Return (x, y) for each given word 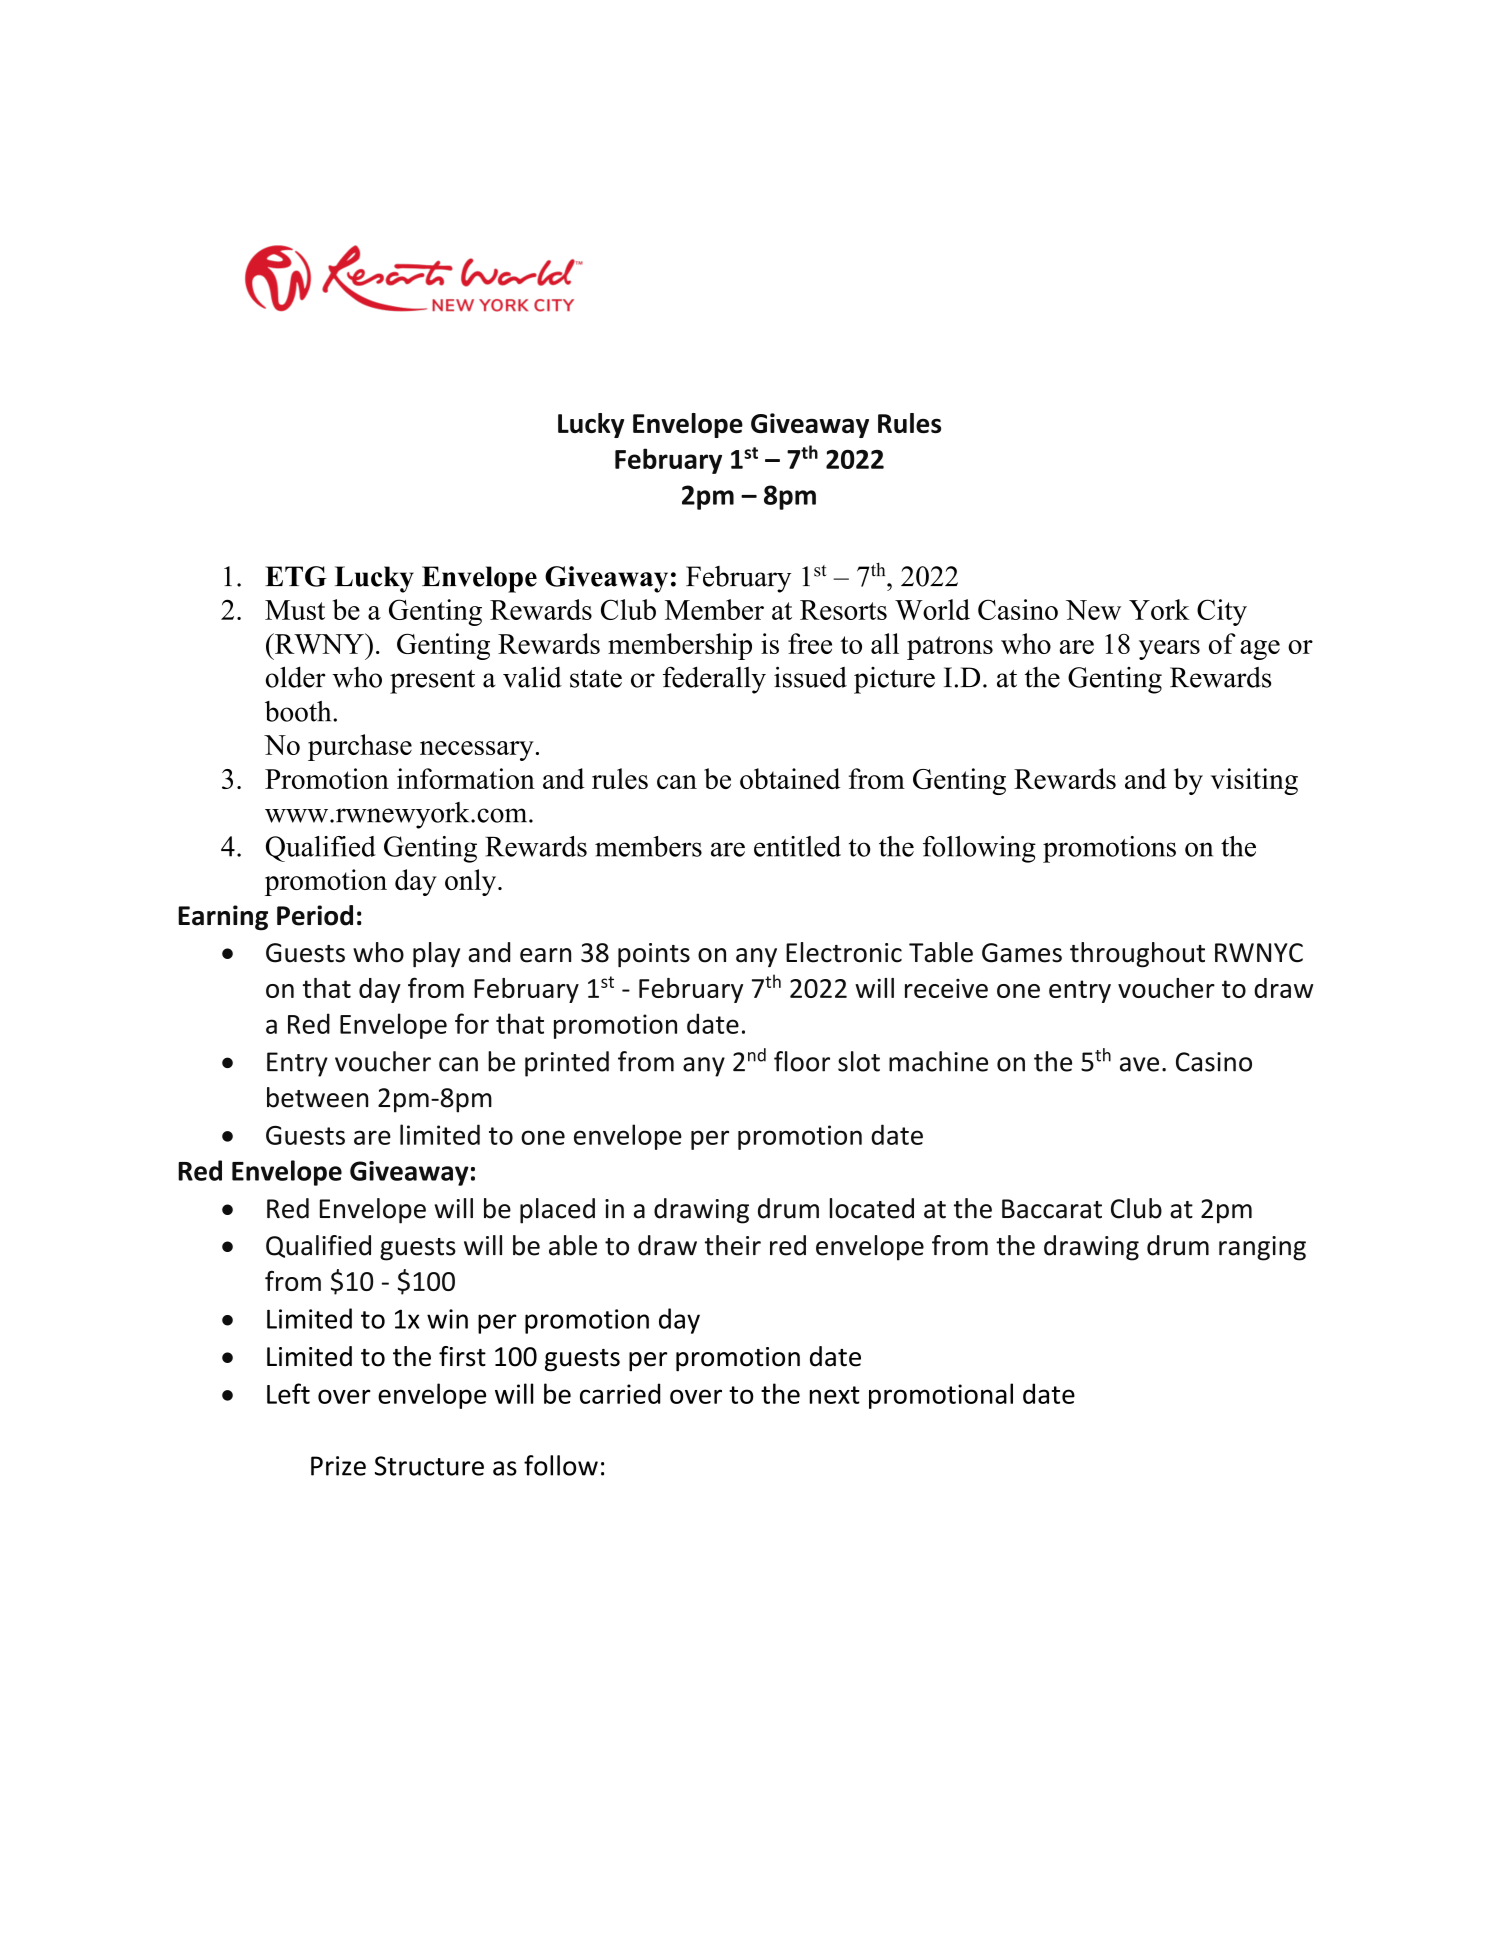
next (835, 1395)
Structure (429, 1466)
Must (295, 610)
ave (1139, 1064)
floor (802, 1061)
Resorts (843, 610)
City (1222, 612)
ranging (1262, 1248)
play (436, 955)
